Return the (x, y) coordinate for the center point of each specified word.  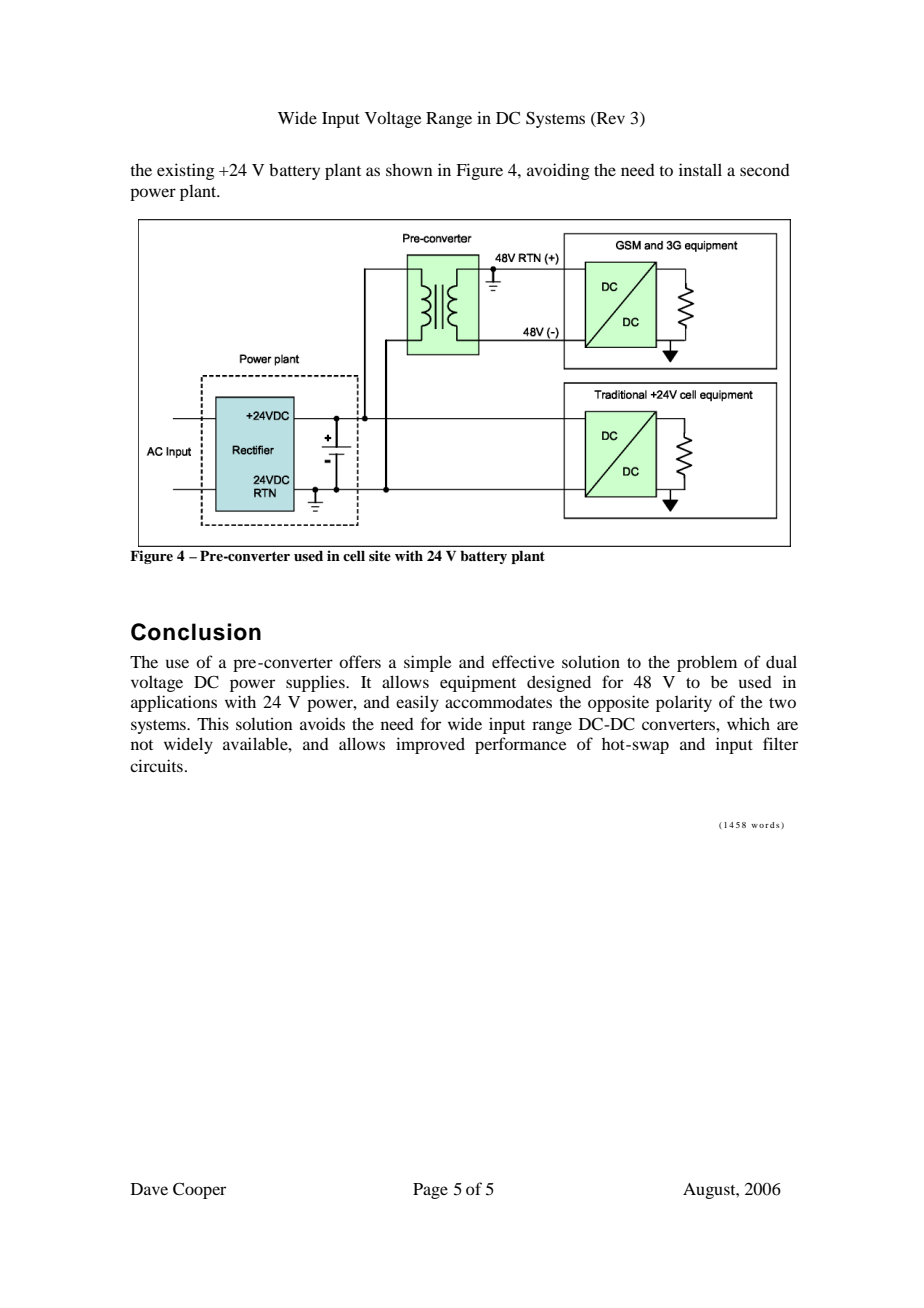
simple (428, 663)
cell (354, 555)
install (700, 169)
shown (409, 169)
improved (430, 745)
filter (780, 743)
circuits (156, 765)
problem (707, 663)
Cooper (199, 1190)
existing (186, 171)
